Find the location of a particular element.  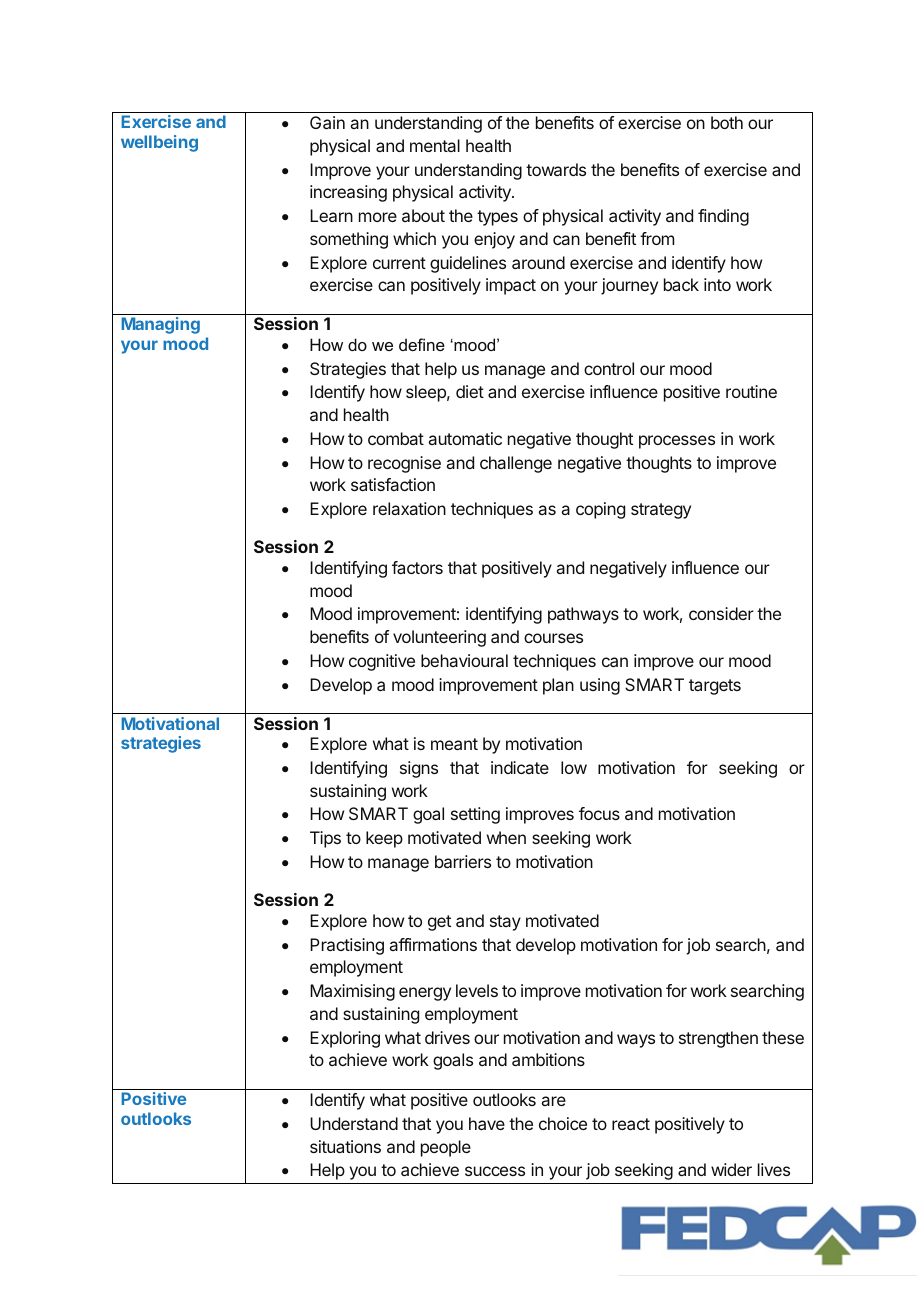

situations is located at coordinates (345, 1146).
